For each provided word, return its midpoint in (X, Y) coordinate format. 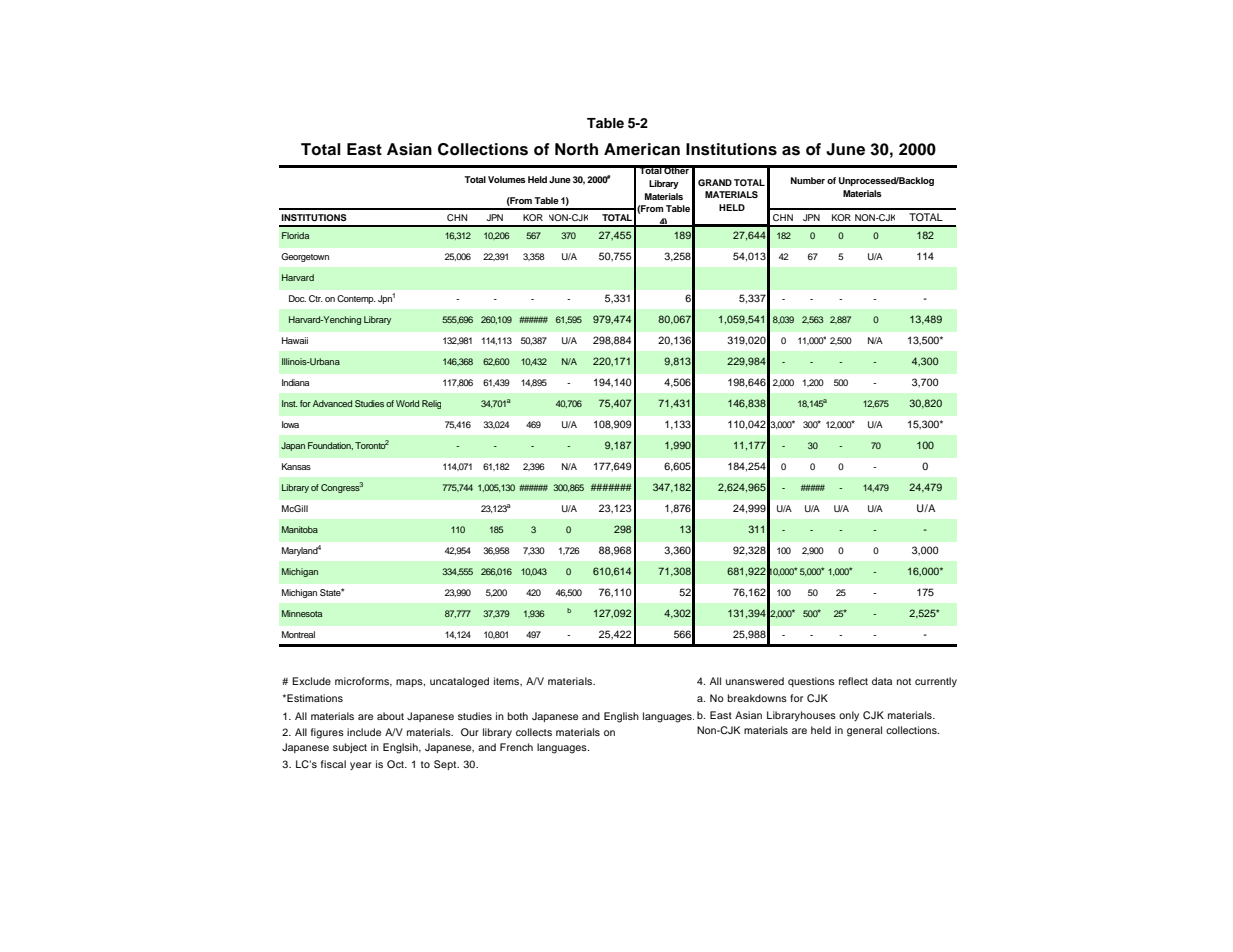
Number (808, 180)
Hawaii (295, 340)
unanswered (755, 681)
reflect (853, 681)
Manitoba (300, 529)
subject (350, 748)
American (642, 149)
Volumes (507, 179)
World (407, 403)
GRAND (715, 182)
